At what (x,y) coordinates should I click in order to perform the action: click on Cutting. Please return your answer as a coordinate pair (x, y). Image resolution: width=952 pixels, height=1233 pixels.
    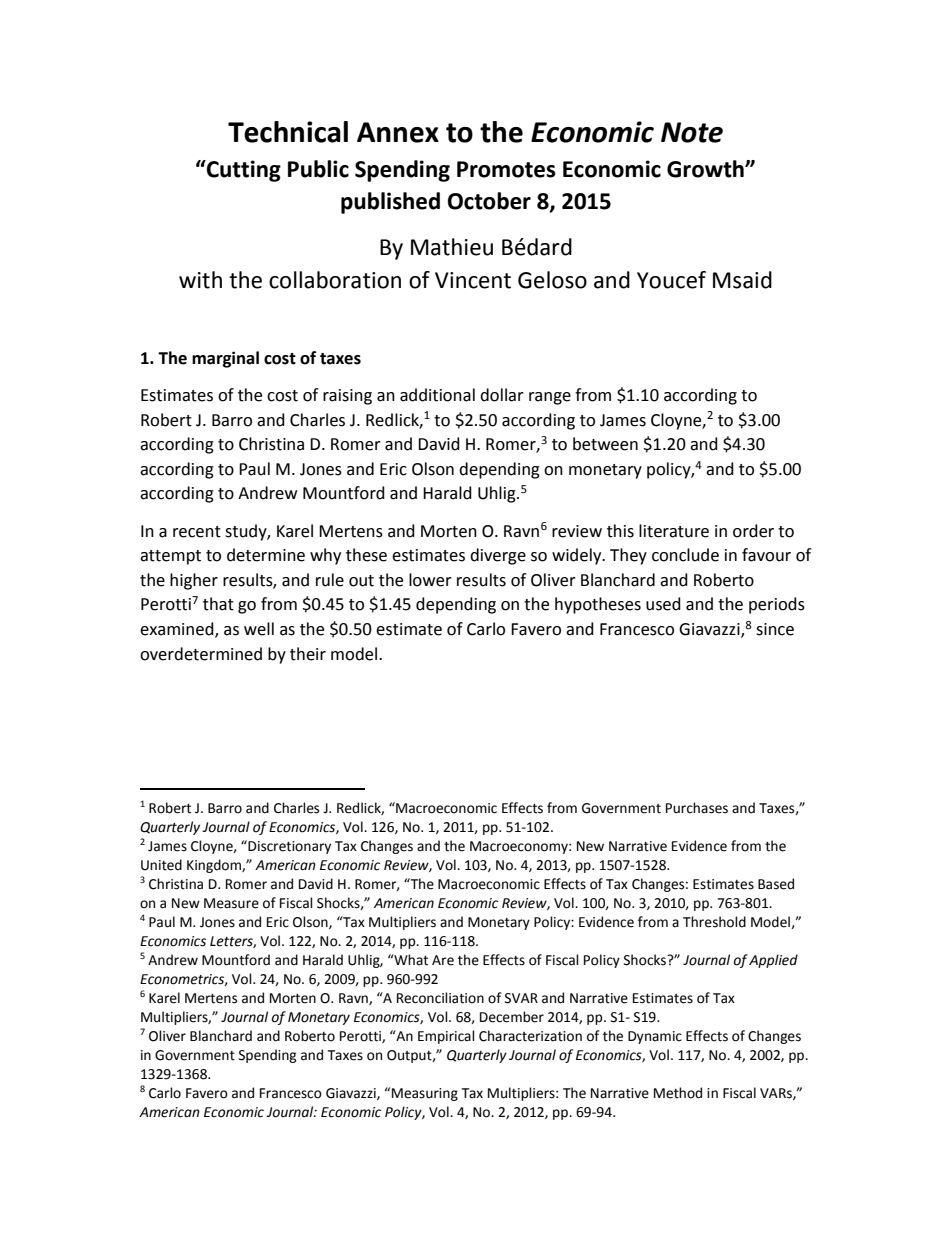
    Looking at the image, I should click on (243, 171).
